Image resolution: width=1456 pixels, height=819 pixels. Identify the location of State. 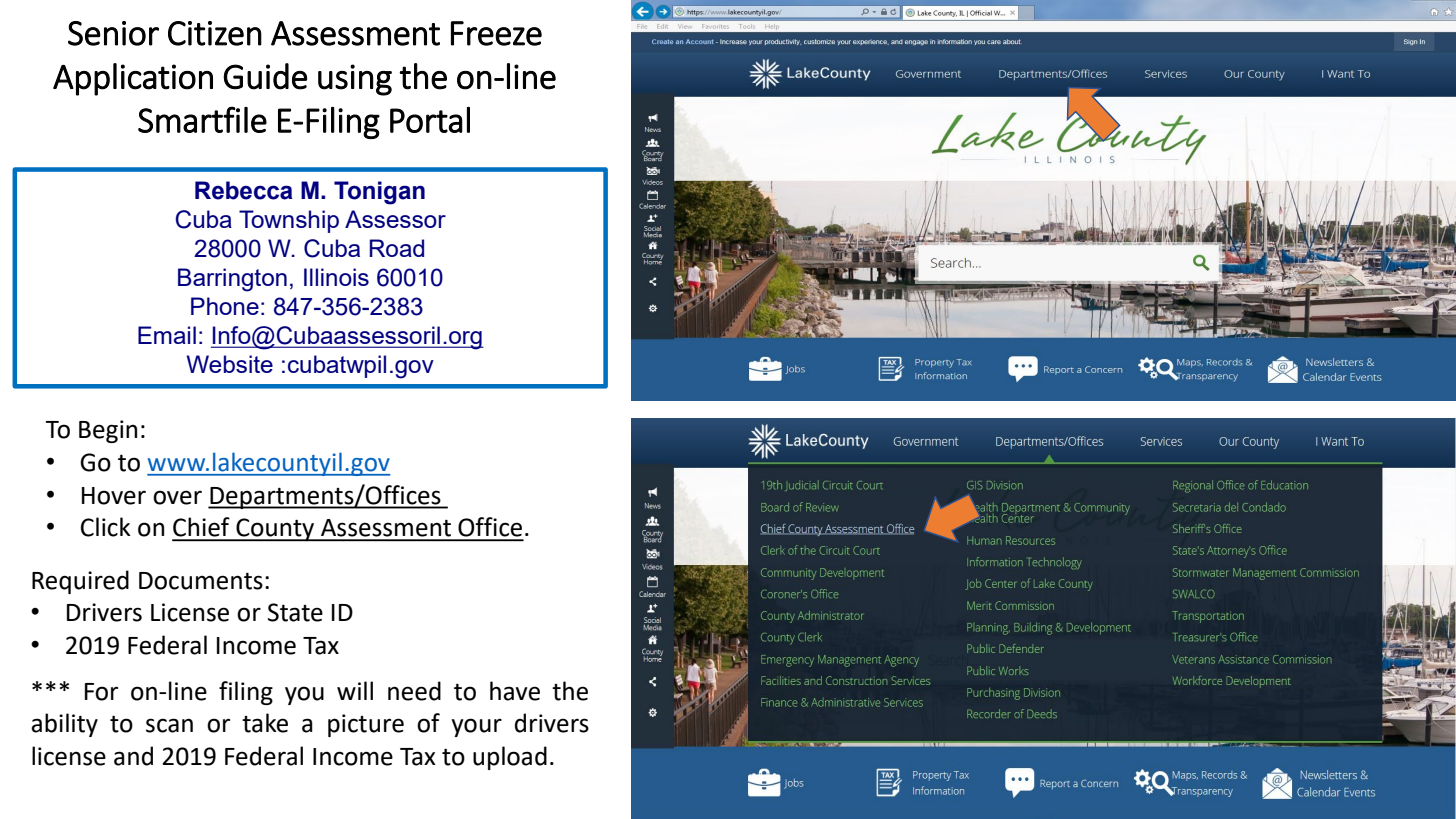
(295, 612).
